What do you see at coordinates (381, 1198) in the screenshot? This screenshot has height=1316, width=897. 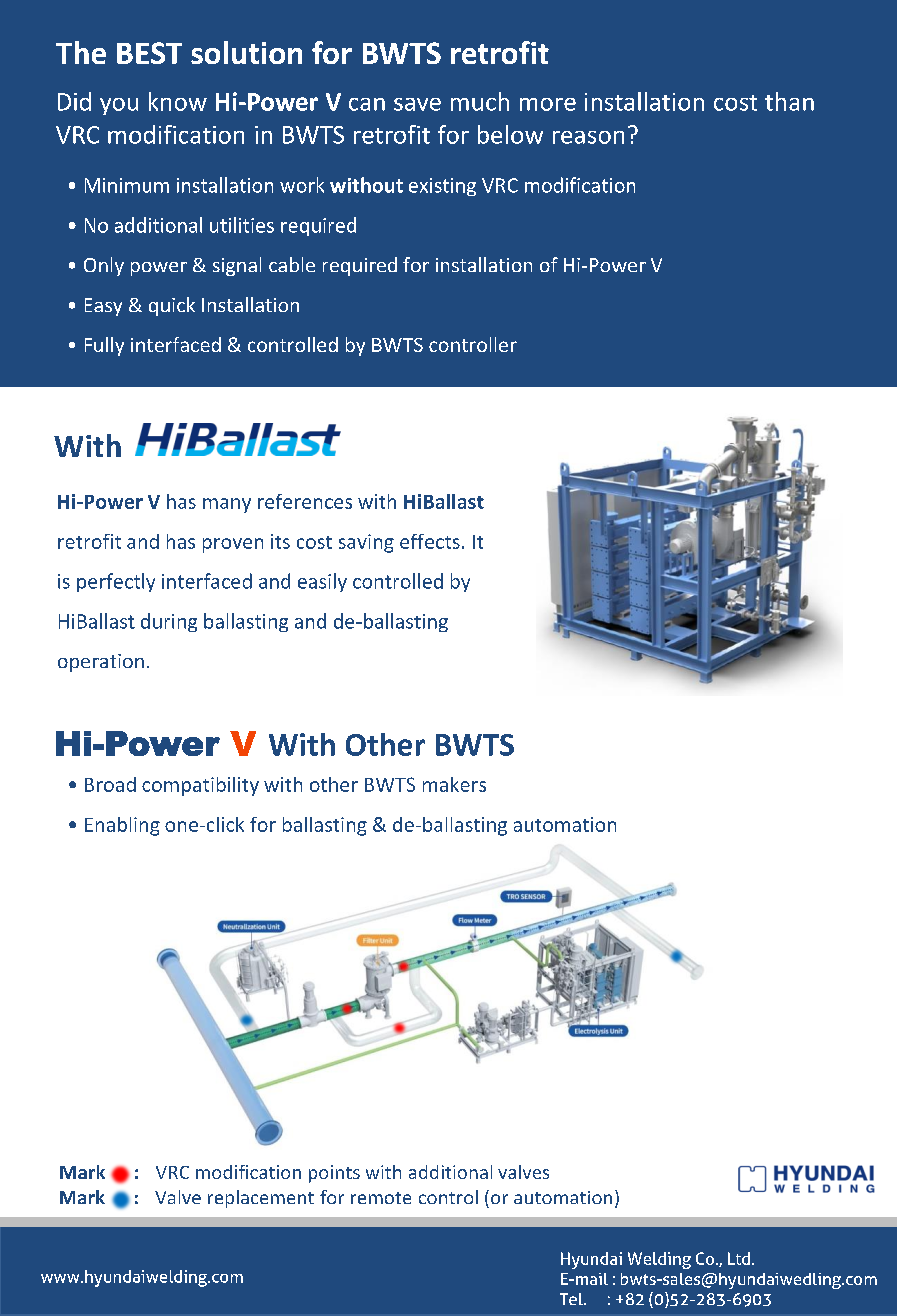 I see `remote` at bounding box center [381, 1198].
